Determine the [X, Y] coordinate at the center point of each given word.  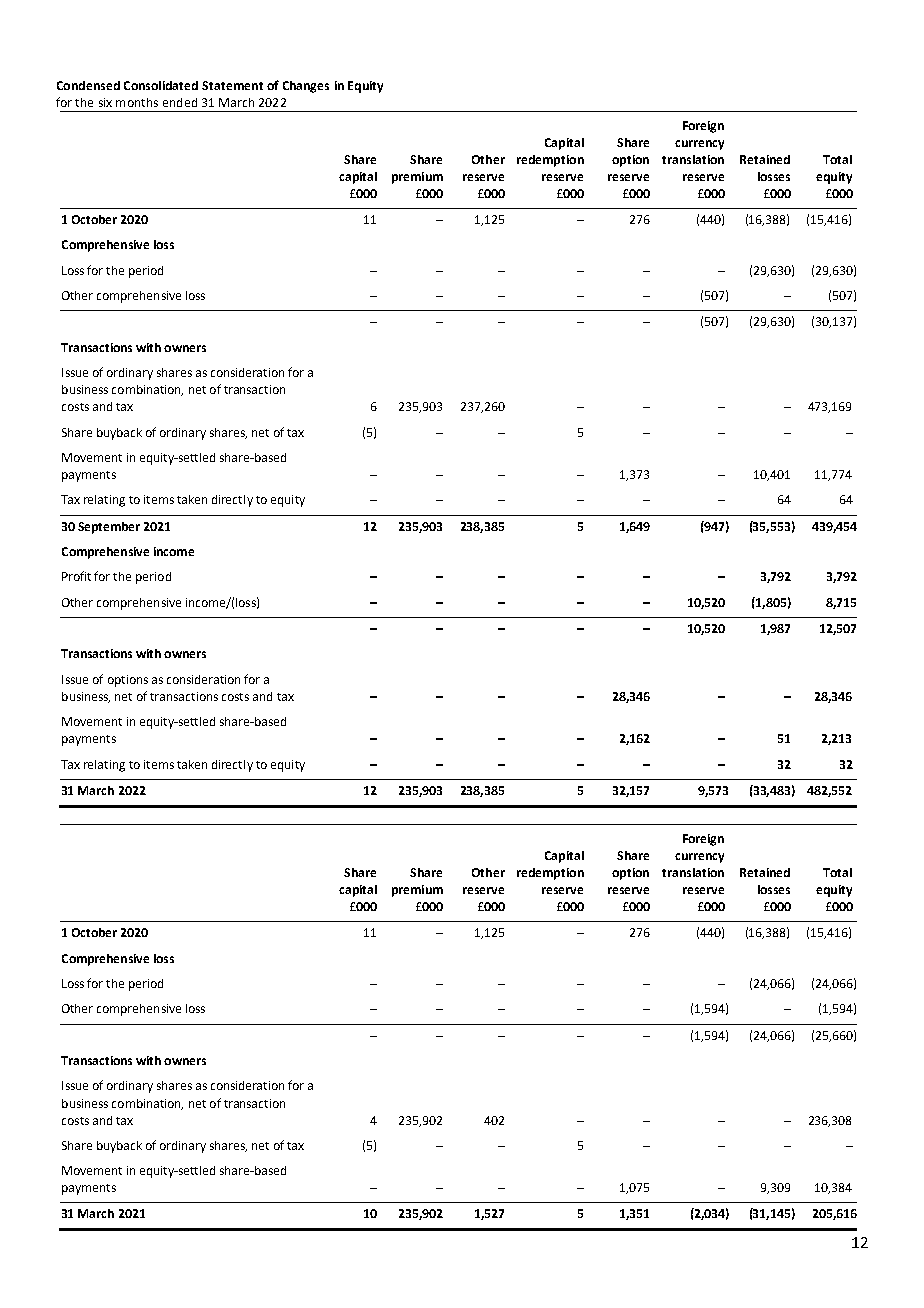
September [109, 528]
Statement [232, 85]
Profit [76, 576]
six [105, 102]
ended [180, 102]
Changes [306, 87]
